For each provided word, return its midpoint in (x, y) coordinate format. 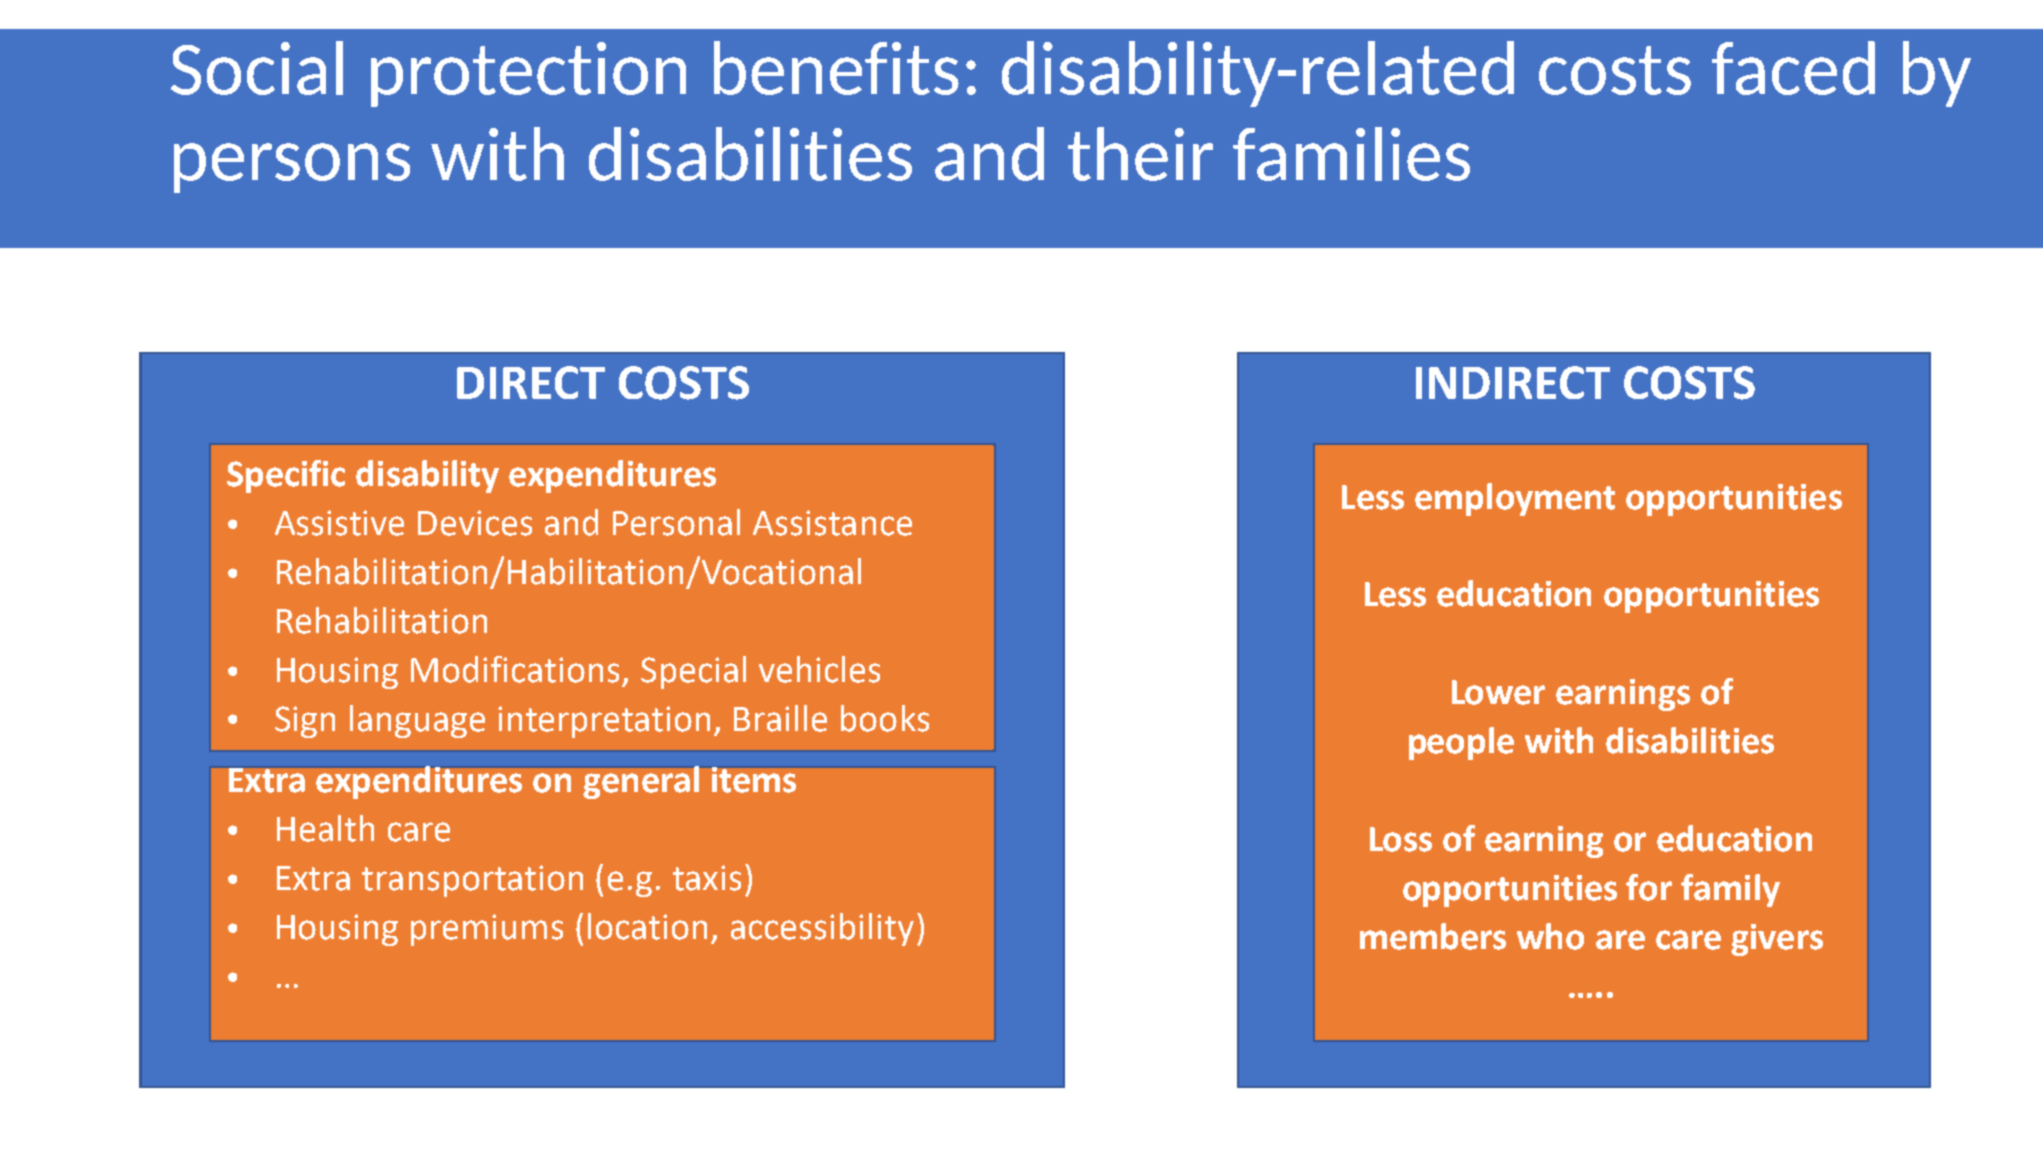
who (1550, 936)
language (417, 721)
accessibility (822, 929)
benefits (836, 68)
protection (528, 74)
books (885, 718)
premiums (487, 930)
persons (292, 168)
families (1351, 154)
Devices (475, 523)
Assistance (832, 523)
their (1140, 154)
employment (1515, 499)
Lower (1498, 692)
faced (1793, 68)
